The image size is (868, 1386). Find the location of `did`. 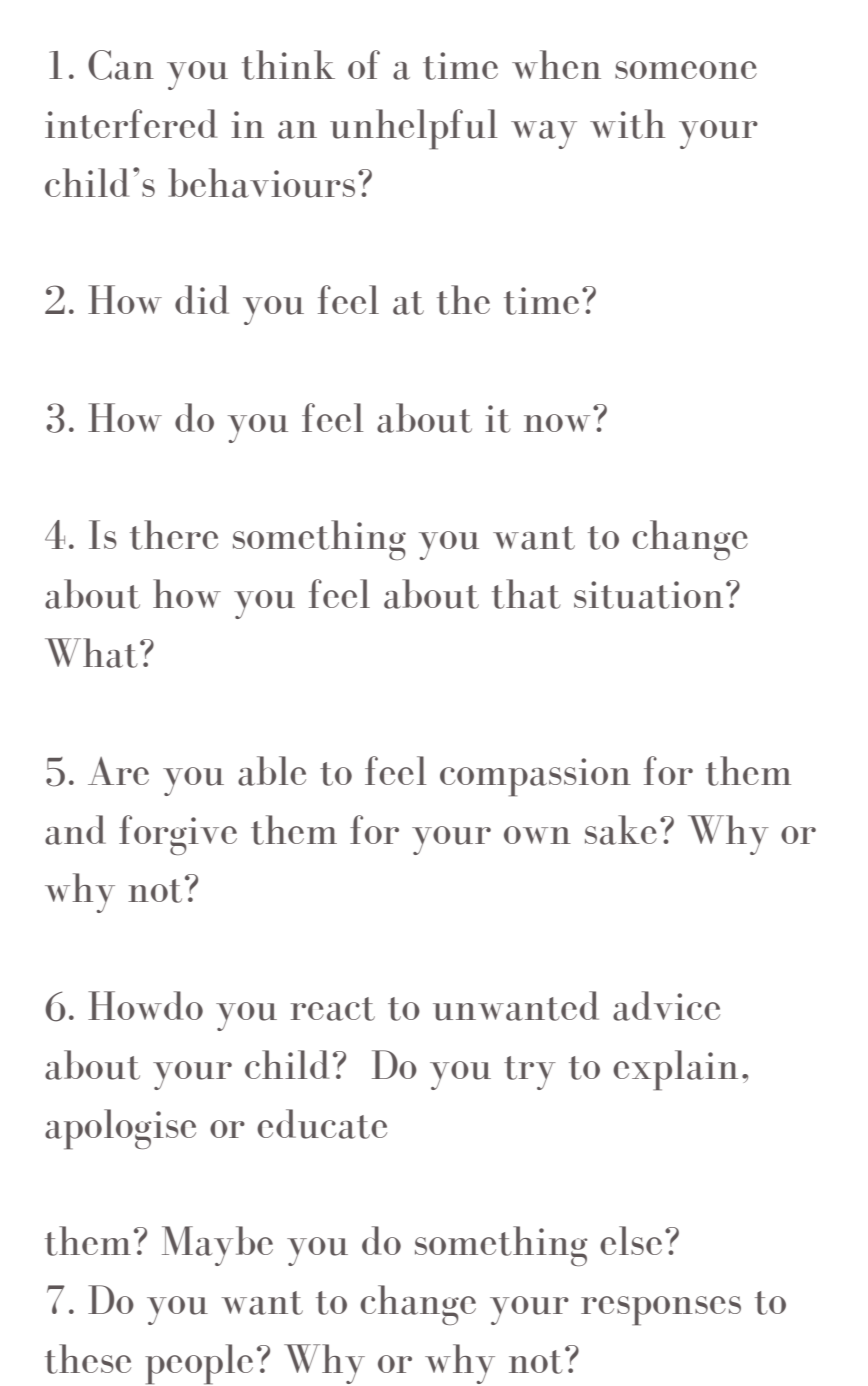

did is located at coordinates (202, 299).
